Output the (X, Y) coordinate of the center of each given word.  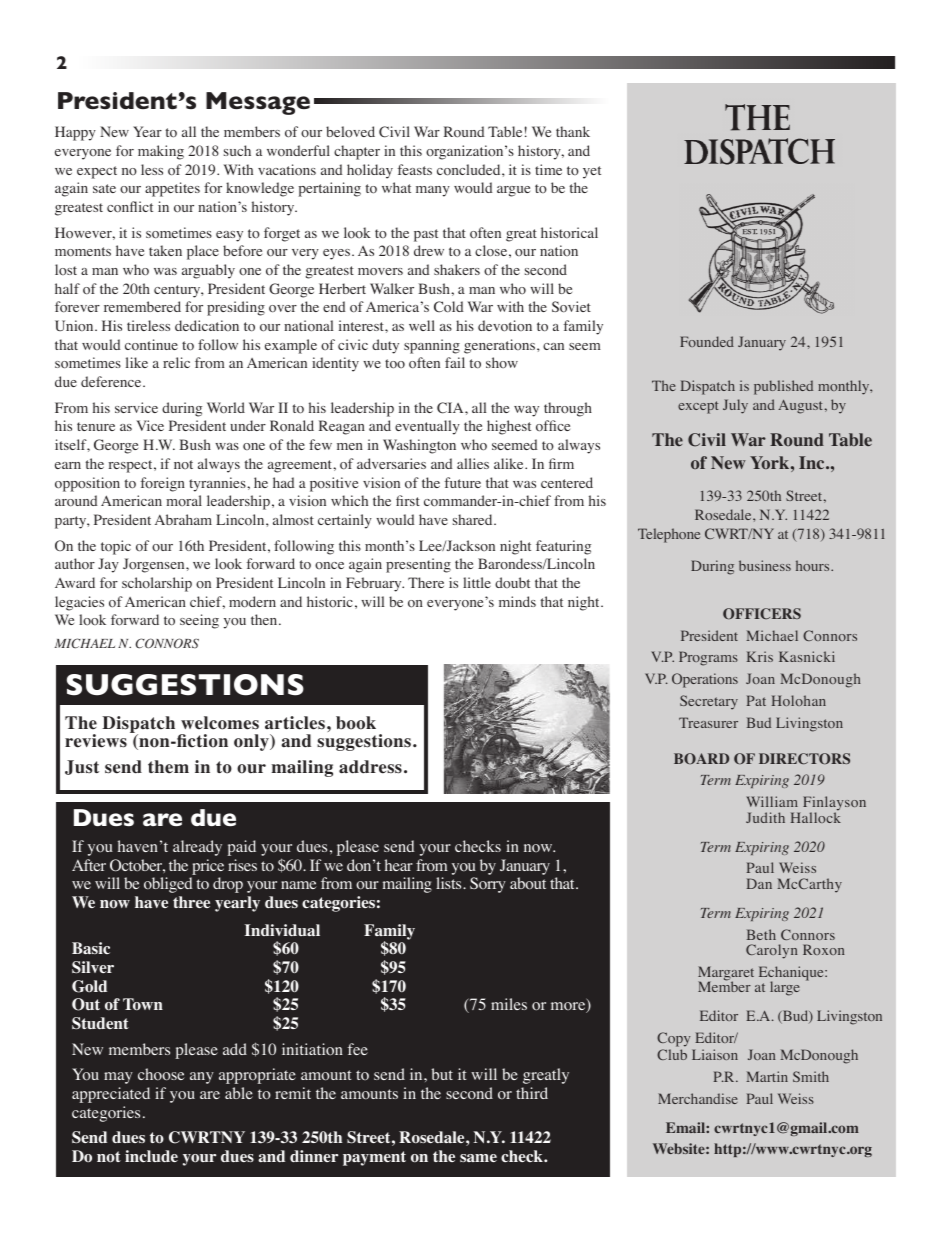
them (168, 767)
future (462, 482)
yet (592, 172)
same (478, 1158)
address (370, 767)
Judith (765, 817)
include (151, 1156)
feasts (414, 169)
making (161, 152)
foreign (162, 484)
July (735, 406)
